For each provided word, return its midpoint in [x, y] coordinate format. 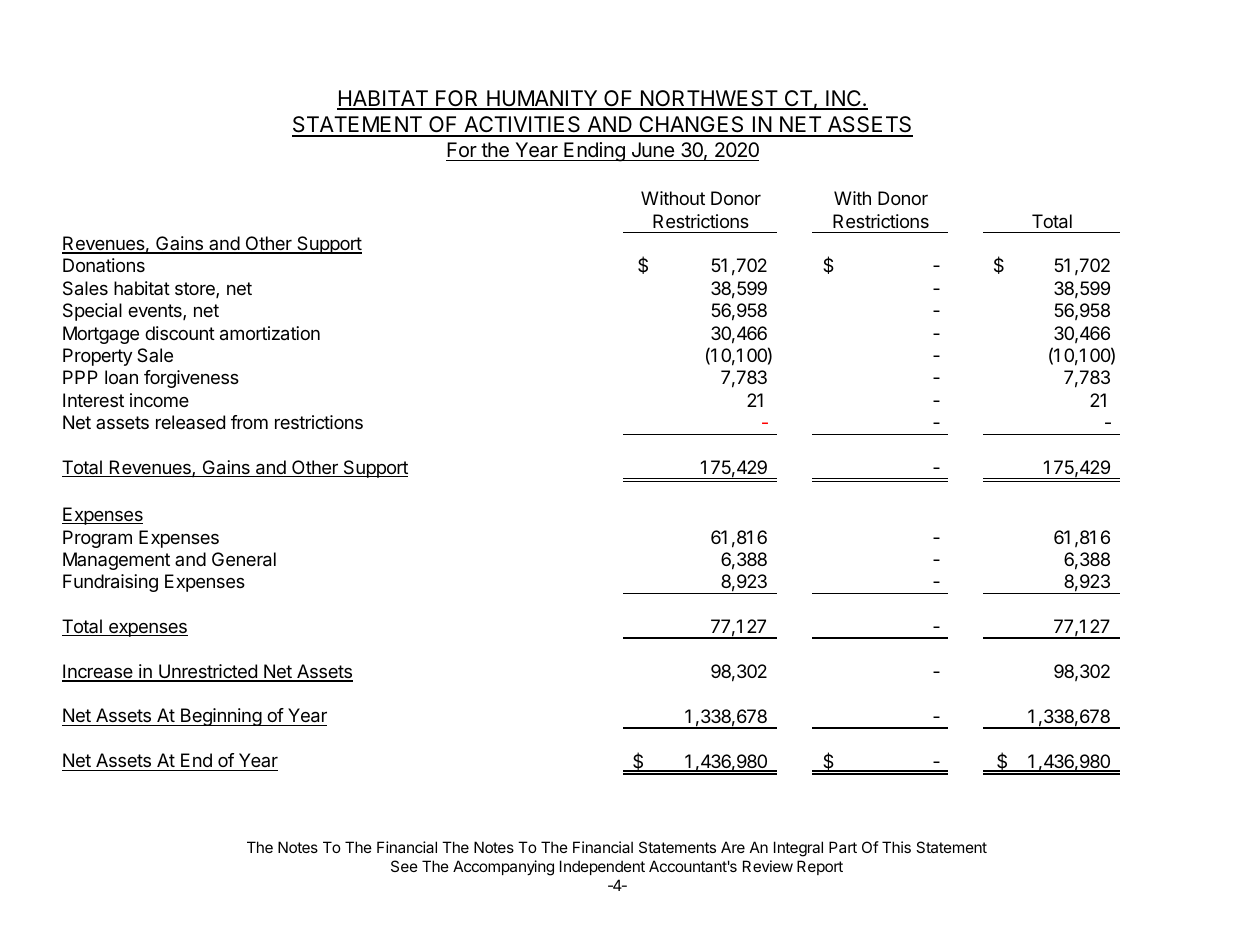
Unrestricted [208, 672]
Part [843, 847]
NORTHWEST [709, 99]
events [156, 312]
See [404, 866]
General [244, 559]
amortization [270, 333]
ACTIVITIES [522, 126]
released [190, 422]
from [249, 422]
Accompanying [503, 868]
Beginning [220, 717]
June [653, 149]
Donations [104, 265]
